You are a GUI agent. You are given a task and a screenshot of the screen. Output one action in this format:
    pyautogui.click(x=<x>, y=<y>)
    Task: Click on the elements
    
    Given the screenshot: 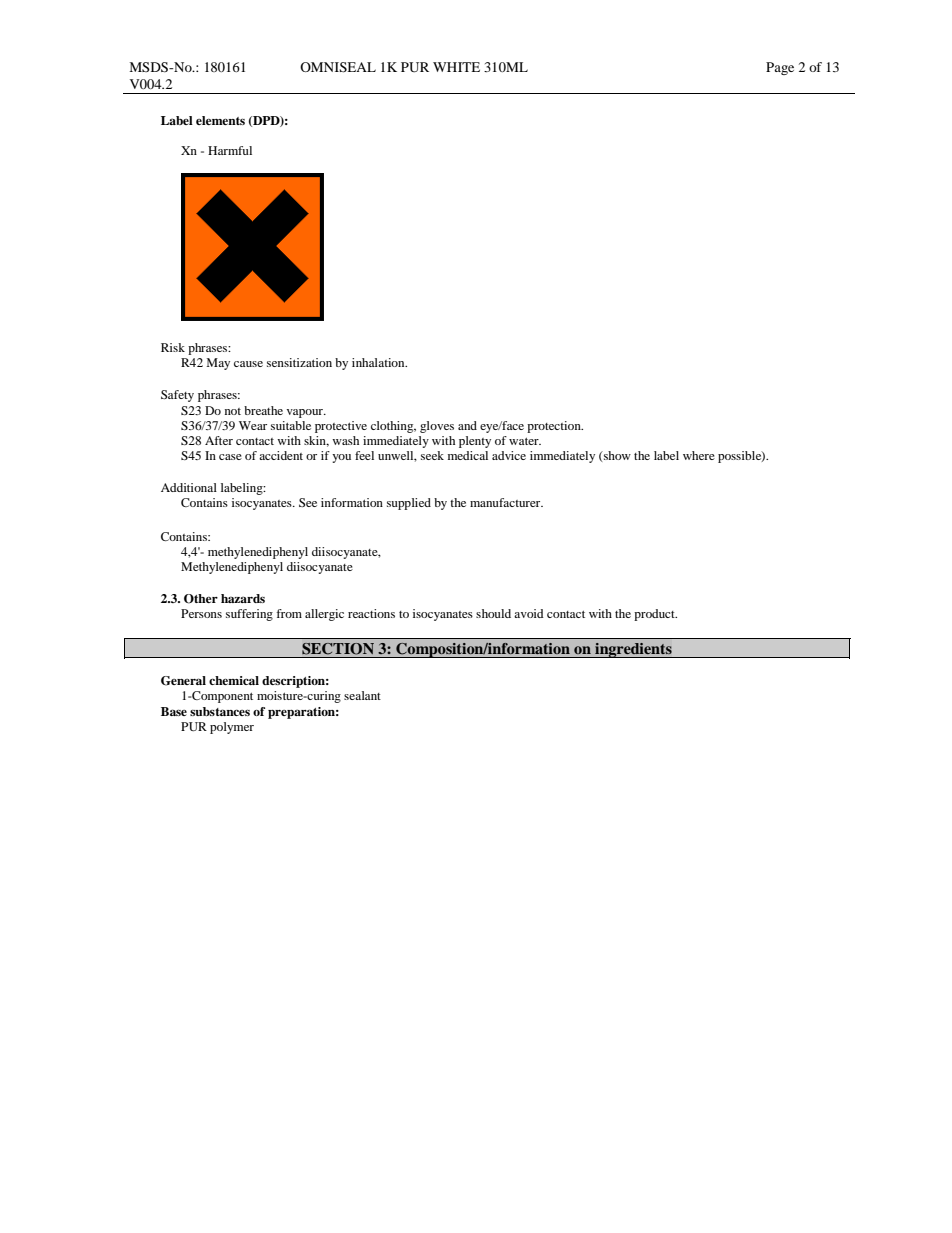 What is the action you would take?
    pyautogui.click(x=220, y=120)
